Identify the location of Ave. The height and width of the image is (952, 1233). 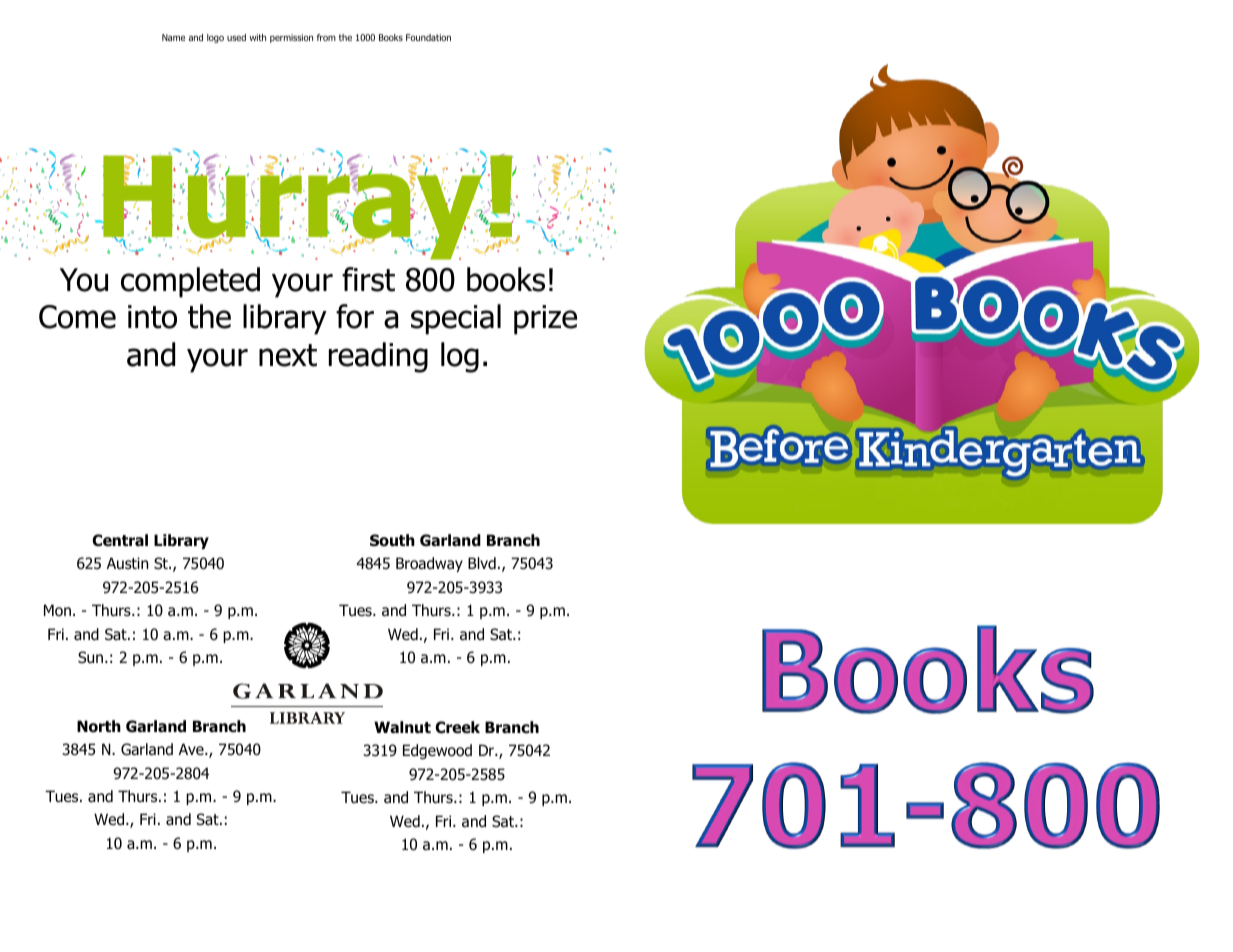
(192, 749).
